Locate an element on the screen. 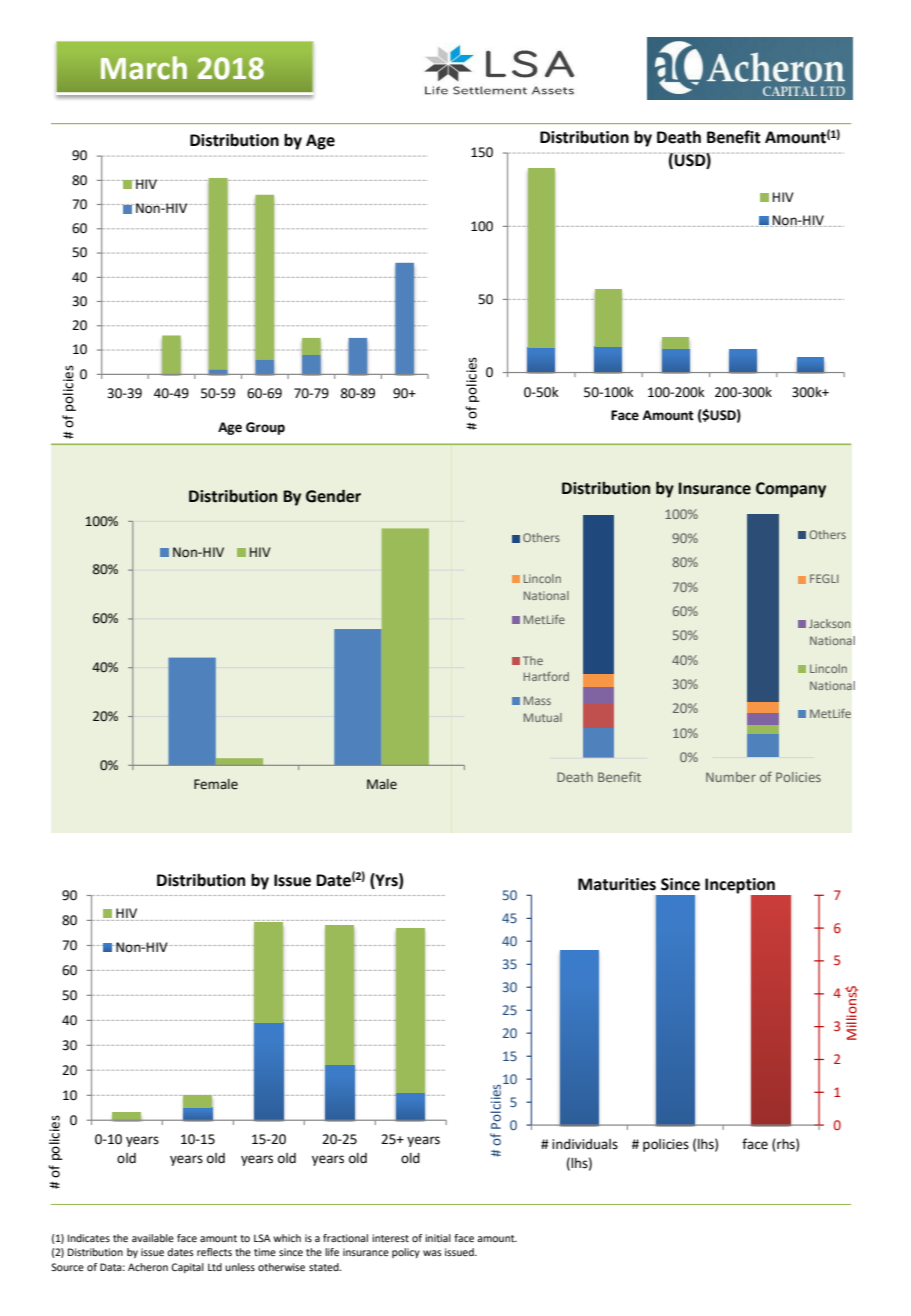 Image resolution: width=911 pixels, height=1316 pixels. Company is located at coordinates (791, 490).
